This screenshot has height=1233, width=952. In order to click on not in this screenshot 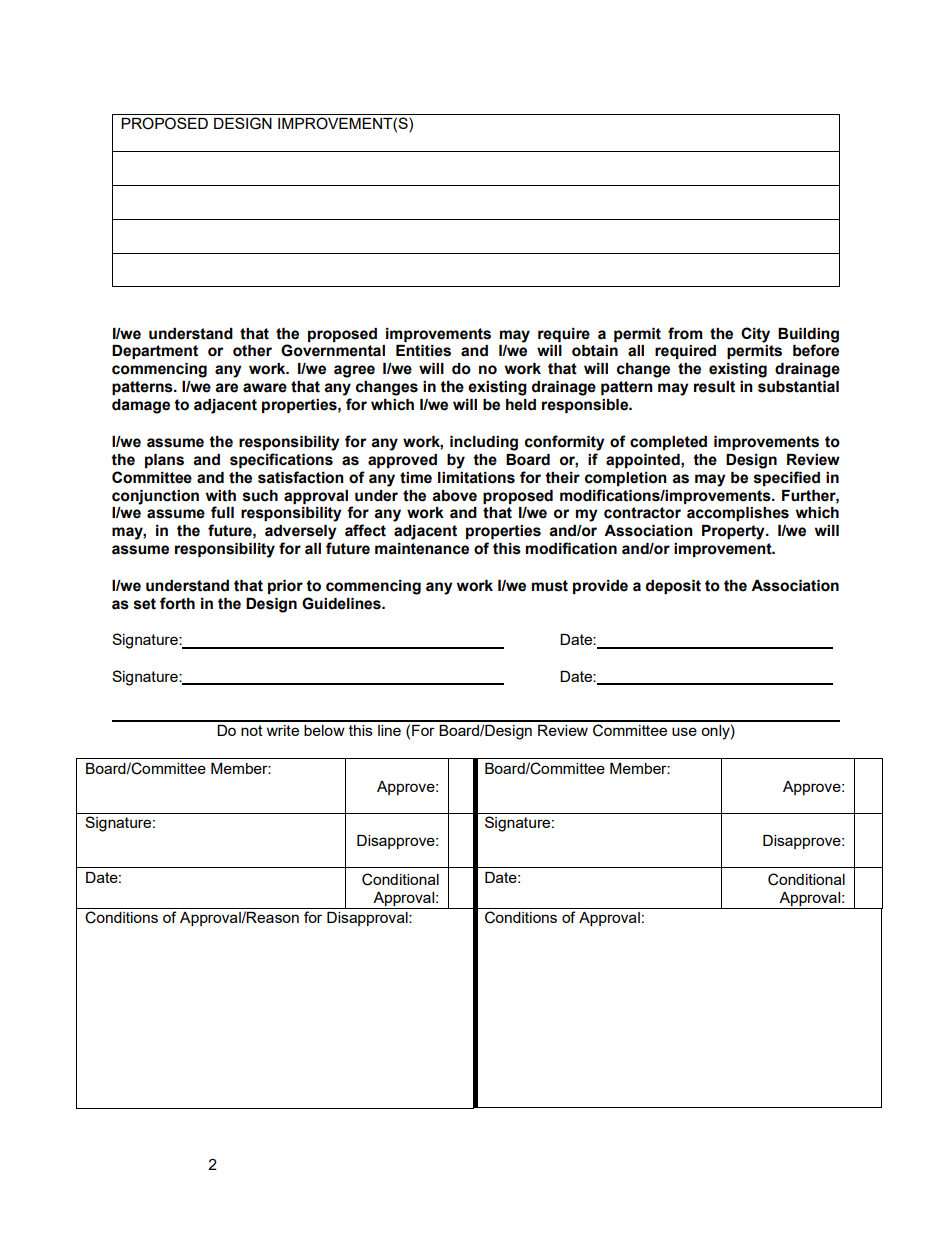, I will do `click(252, 730)`.
